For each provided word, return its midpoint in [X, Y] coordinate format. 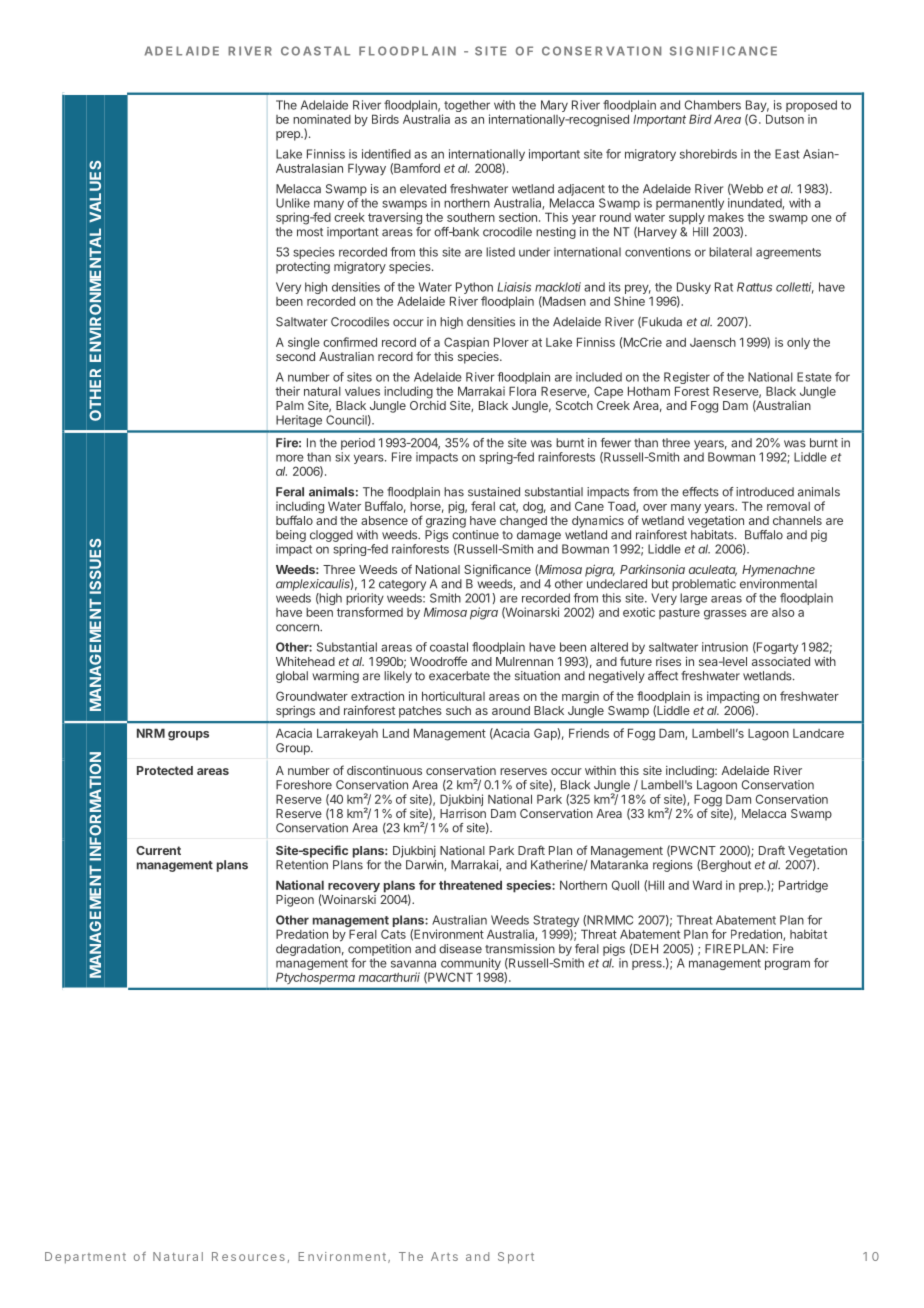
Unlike [293, 203]
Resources [248, 1256]
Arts [444, 1256]
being [291, 536]
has [454, 492]
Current [158, 850]
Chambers [713, 105]
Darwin [425, 865]
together [466, 107]
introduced [765, 492]
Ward [707, 885]
